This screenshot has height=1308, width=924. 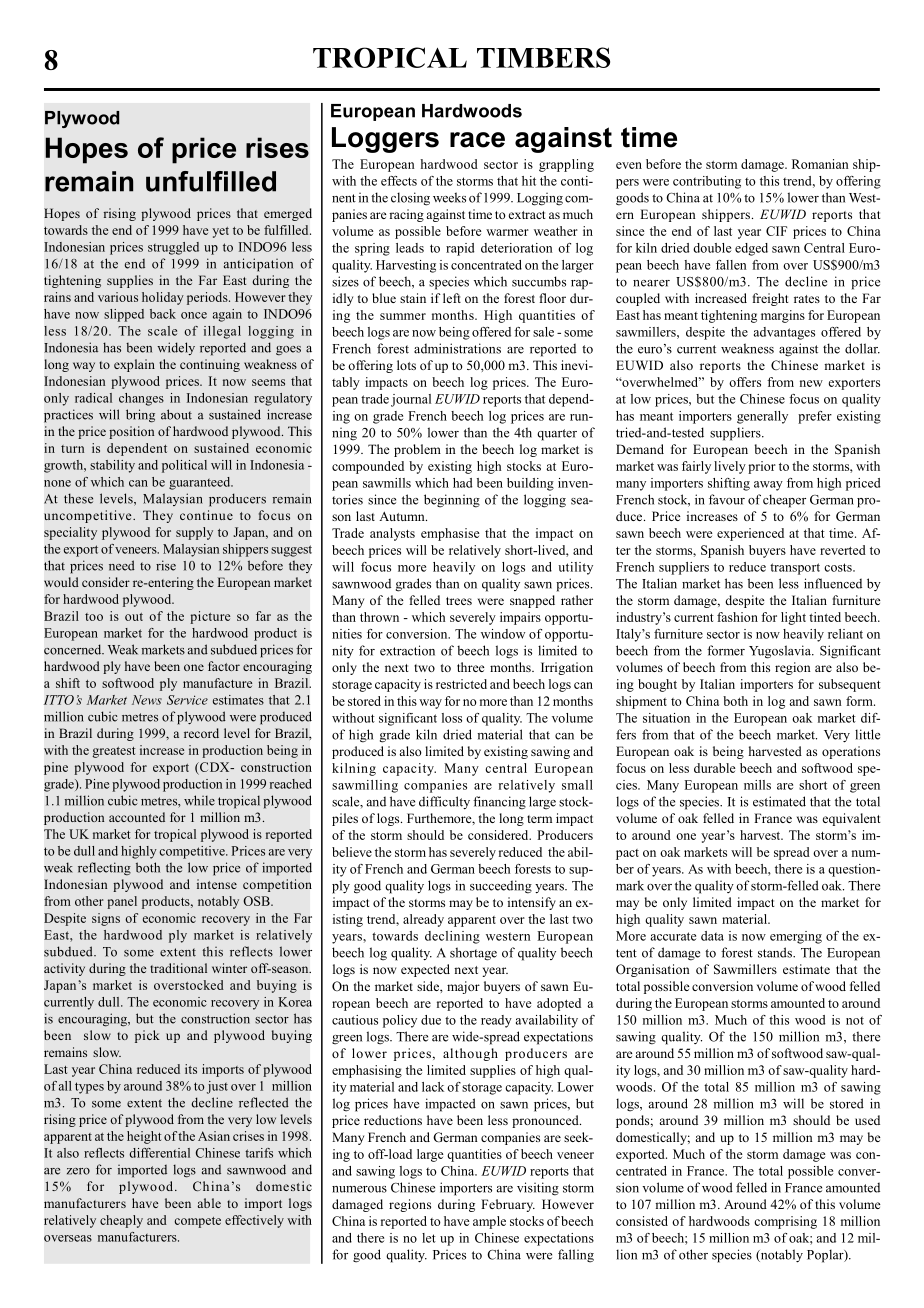 What do you see at coordinates (121, 1221) in the screenshot?
I see `cheaply` at bounding box center [121, 1221].
